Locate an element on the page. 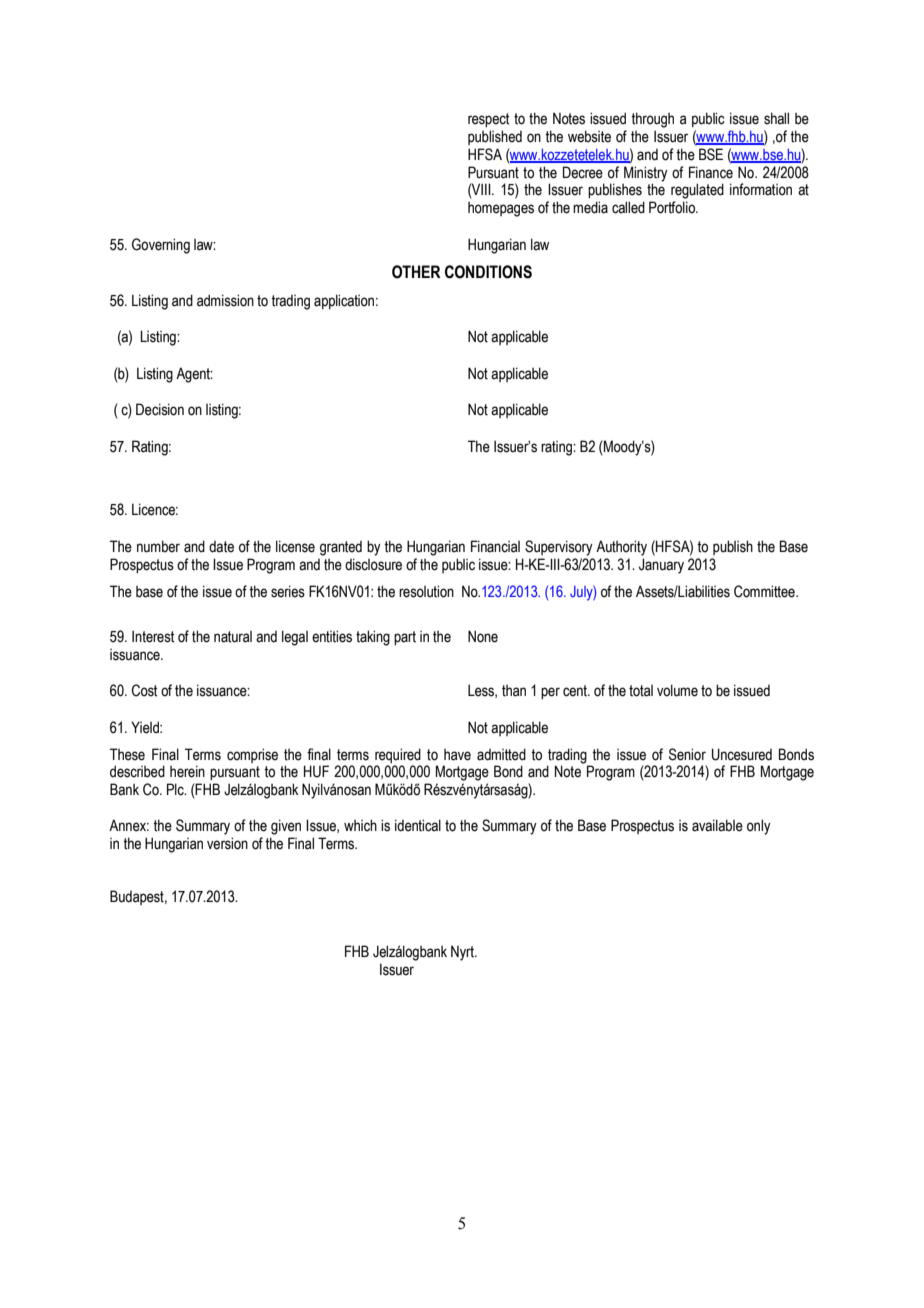 The width and height of the document is (924, 1308). Governing is located at coordinates (161, 246).
